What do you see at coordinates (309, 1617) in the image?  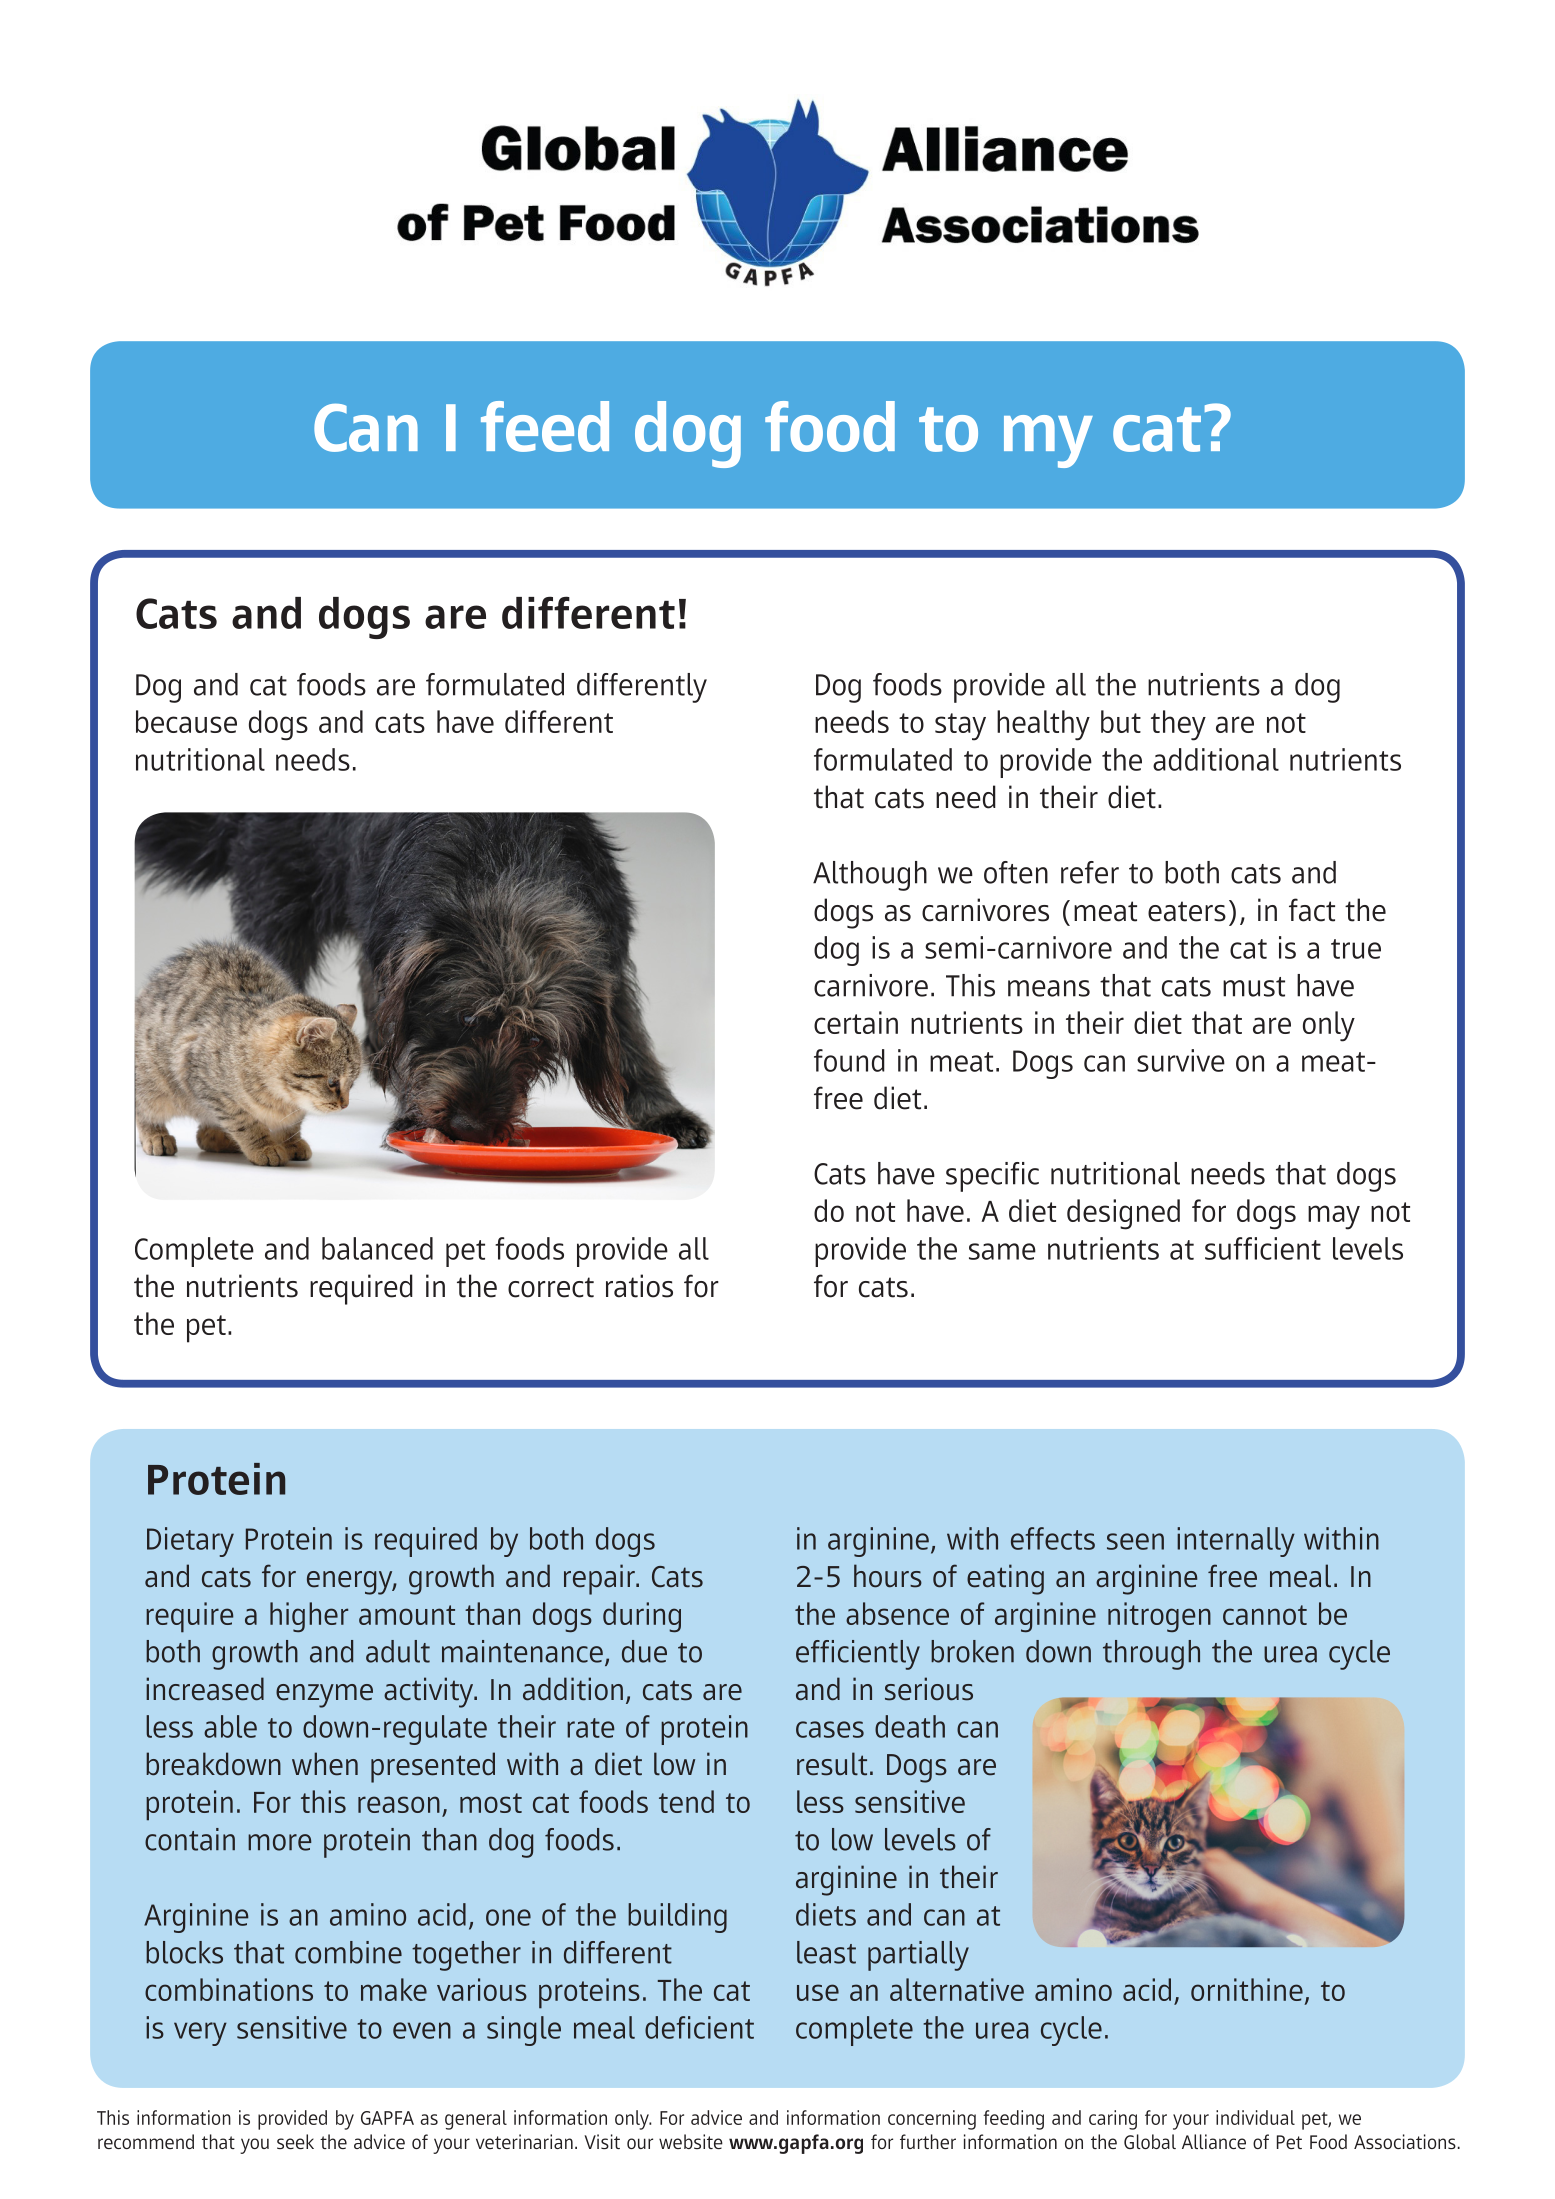 I see `higher` at bounding box center [309, 1617].
